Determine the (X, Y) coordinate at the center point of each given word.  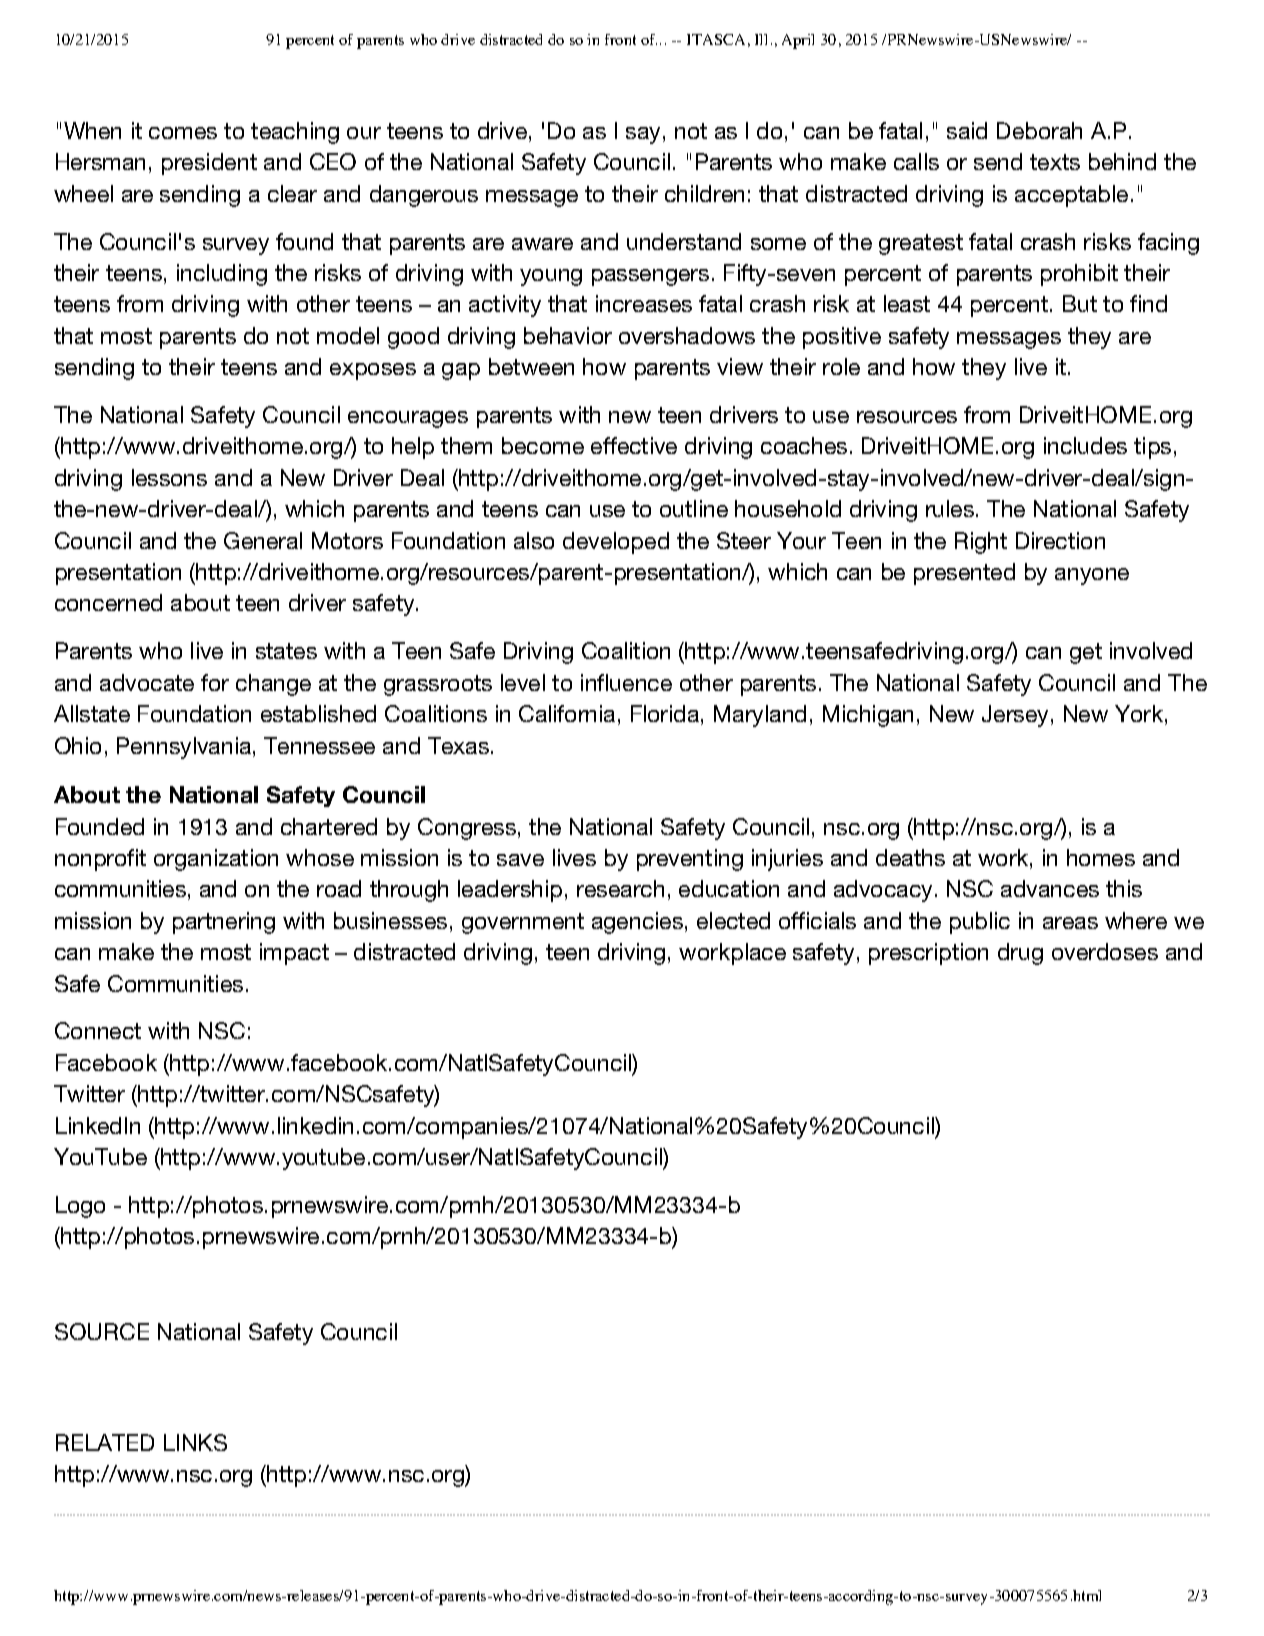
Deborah (1039, 130)
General (263, 540)
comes (183, 133)
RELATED (105, 1442)
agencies (637, 923)
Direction (1060, 540)
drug (1020, 954)
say (643, 135)
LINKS (195, 1442)
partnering (224, 923)
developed (616, 543)
